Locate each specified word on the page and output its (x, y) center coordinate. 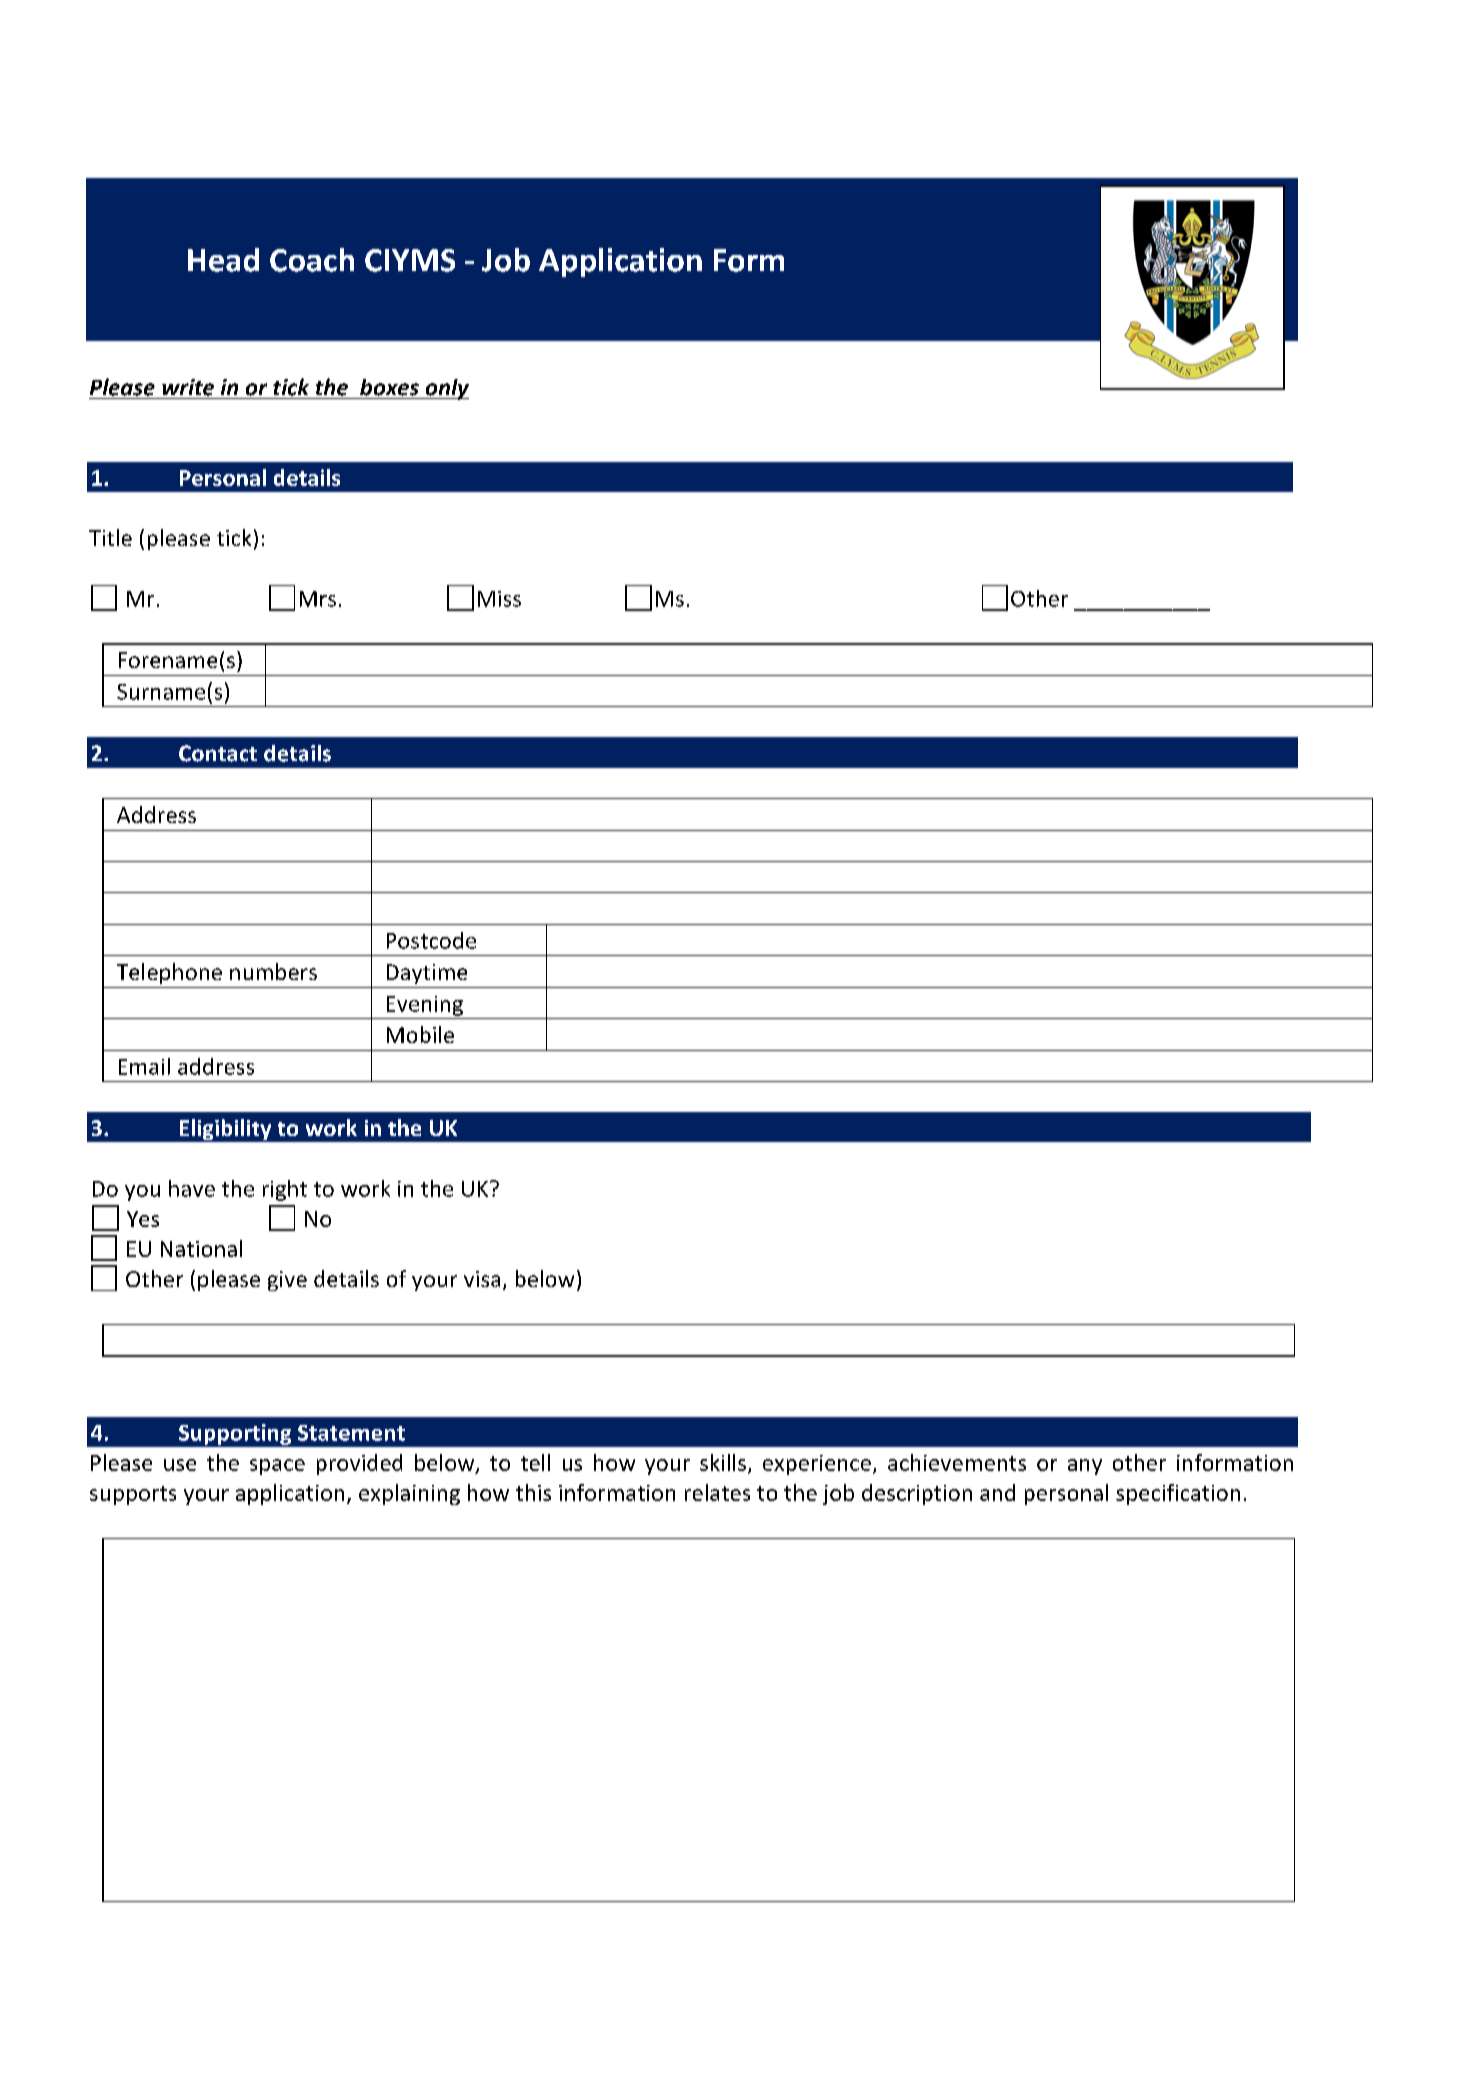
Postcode (431, 940)
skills (723, 1462)
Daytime (427, 974)
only (446, 389)
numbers (273, 971)
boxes (389, 387)
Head (223, 260)
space (277, 1467)
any (1085, 1467)
